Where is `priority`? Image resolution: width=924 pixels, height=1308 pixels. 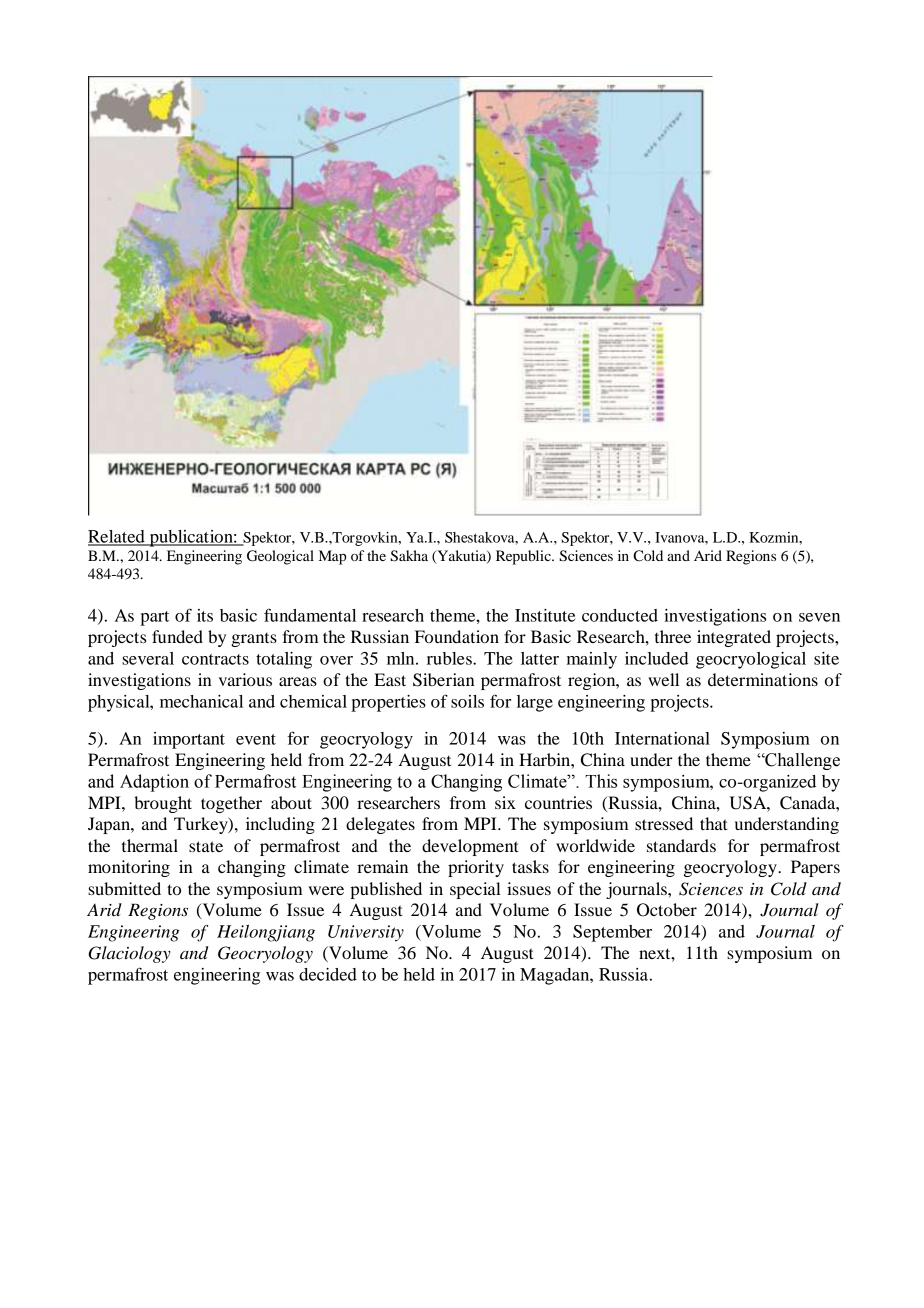 priority is located at coordinates (476, 868).
